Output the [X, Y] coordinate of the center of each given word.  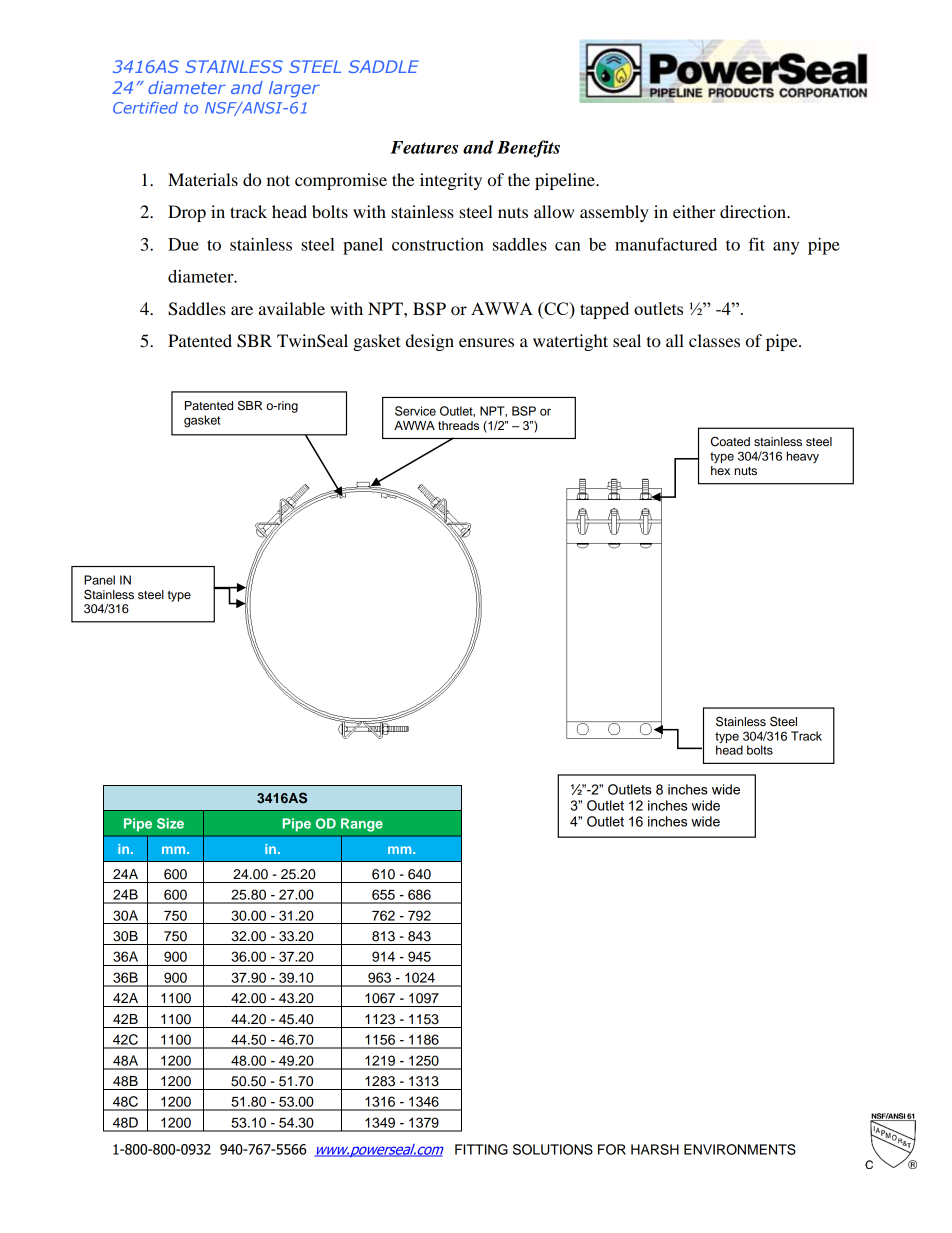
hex [720, 470]
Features [424, 147]
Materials [203, 179]
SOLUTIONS [553, 1149]
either [694, 211]
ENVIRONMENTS [740, 1149]
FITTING [481, 1149]
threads [458, 425]
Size [170, 823]
